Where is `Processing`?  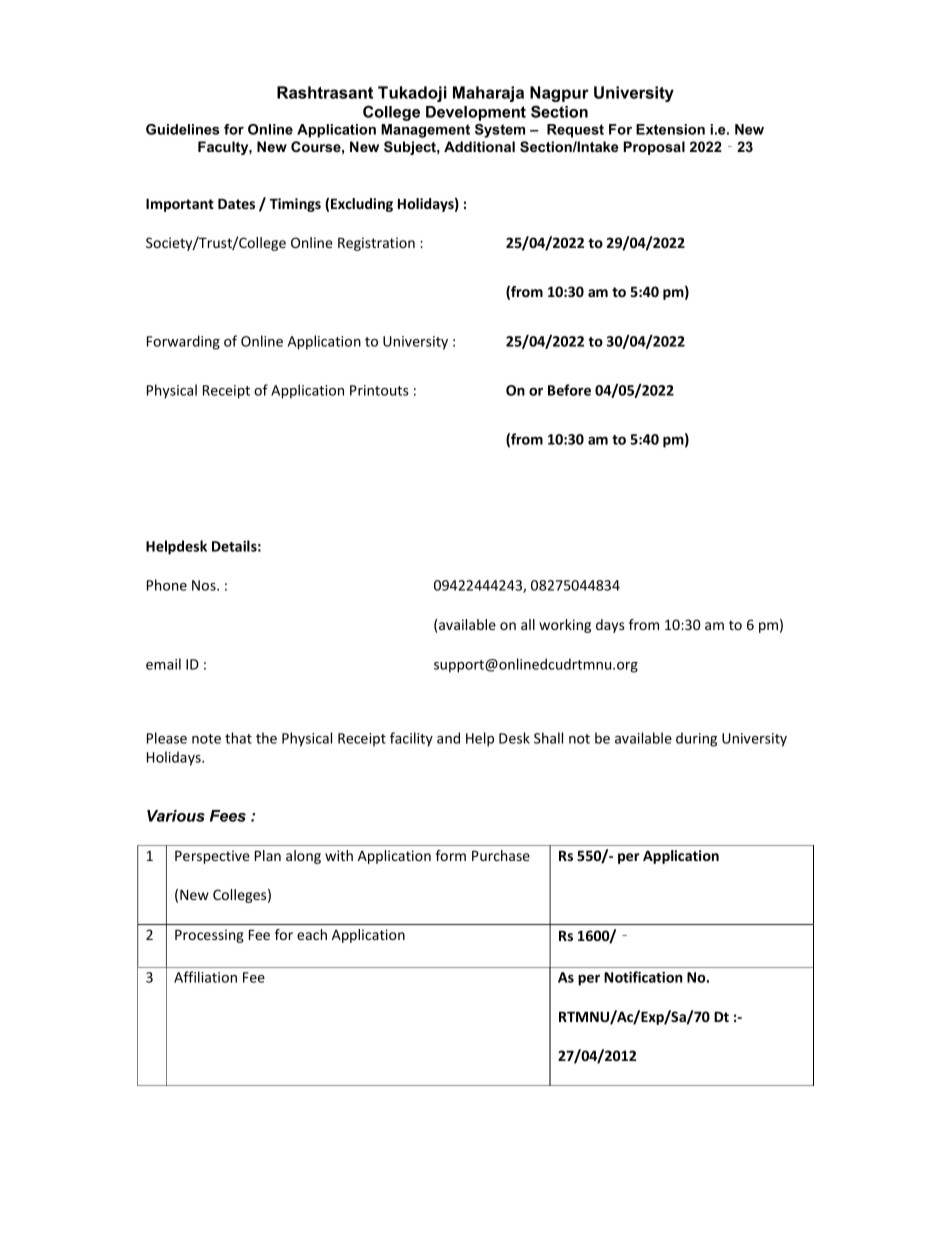 Processing is located at coordinates (209, 936).
